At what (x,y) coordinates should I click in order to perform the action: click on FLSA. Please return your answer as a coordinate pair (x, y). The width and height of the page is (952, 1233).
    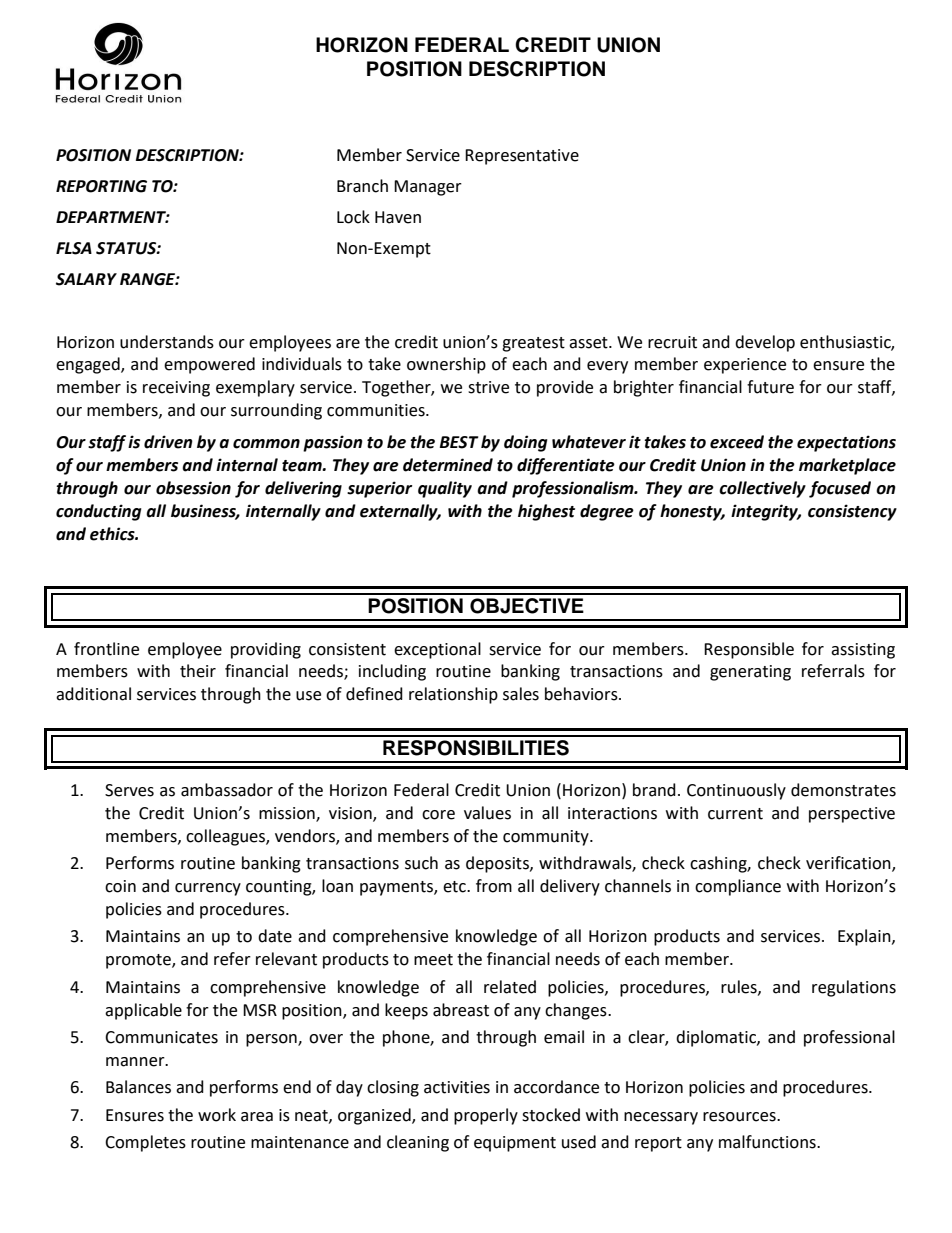
    Looking at the image, I should click on (74, 248).
